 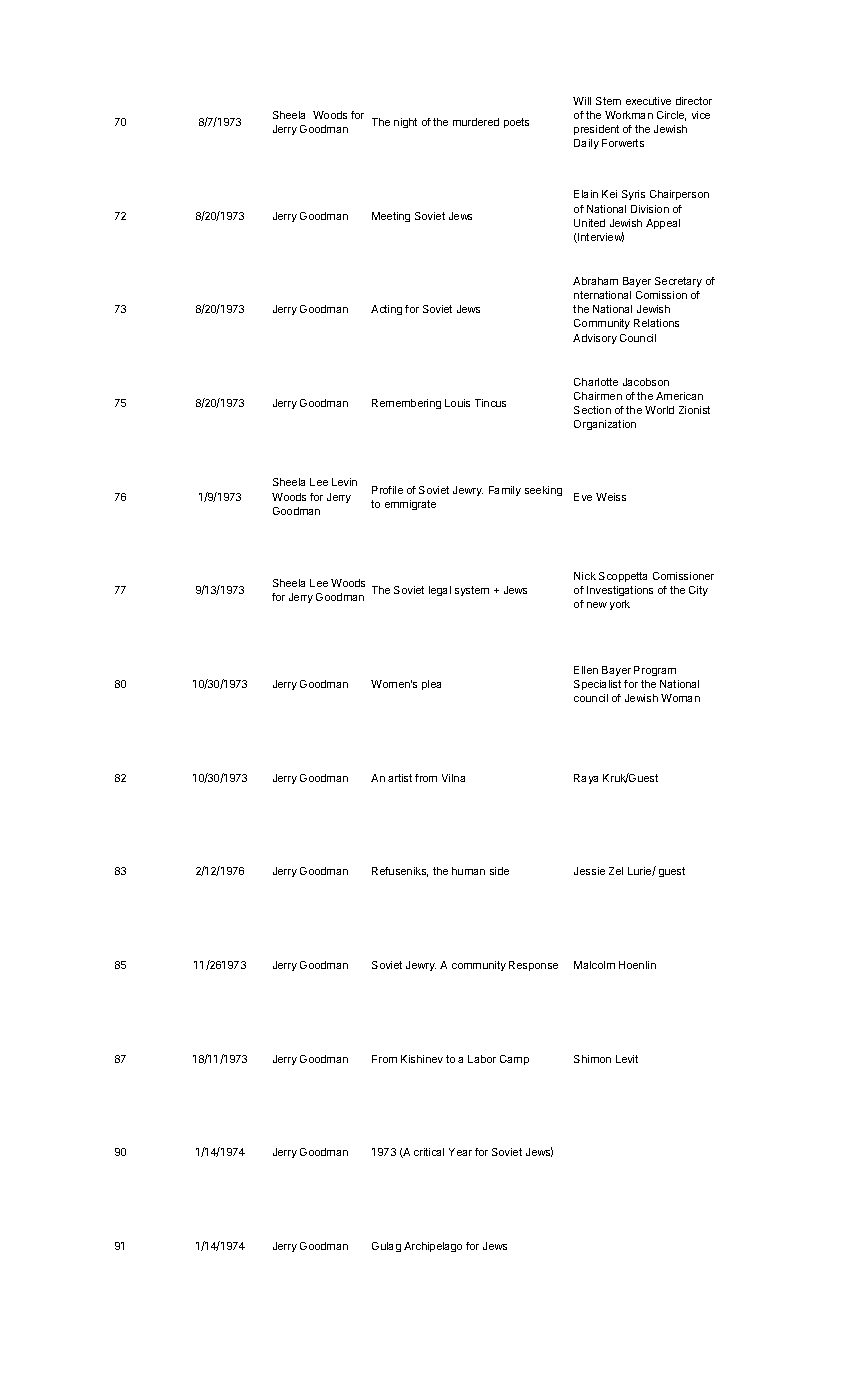 What do you see at coordinates (468, 871) in the image?
I see `human` at bounding box center [468, 871].
